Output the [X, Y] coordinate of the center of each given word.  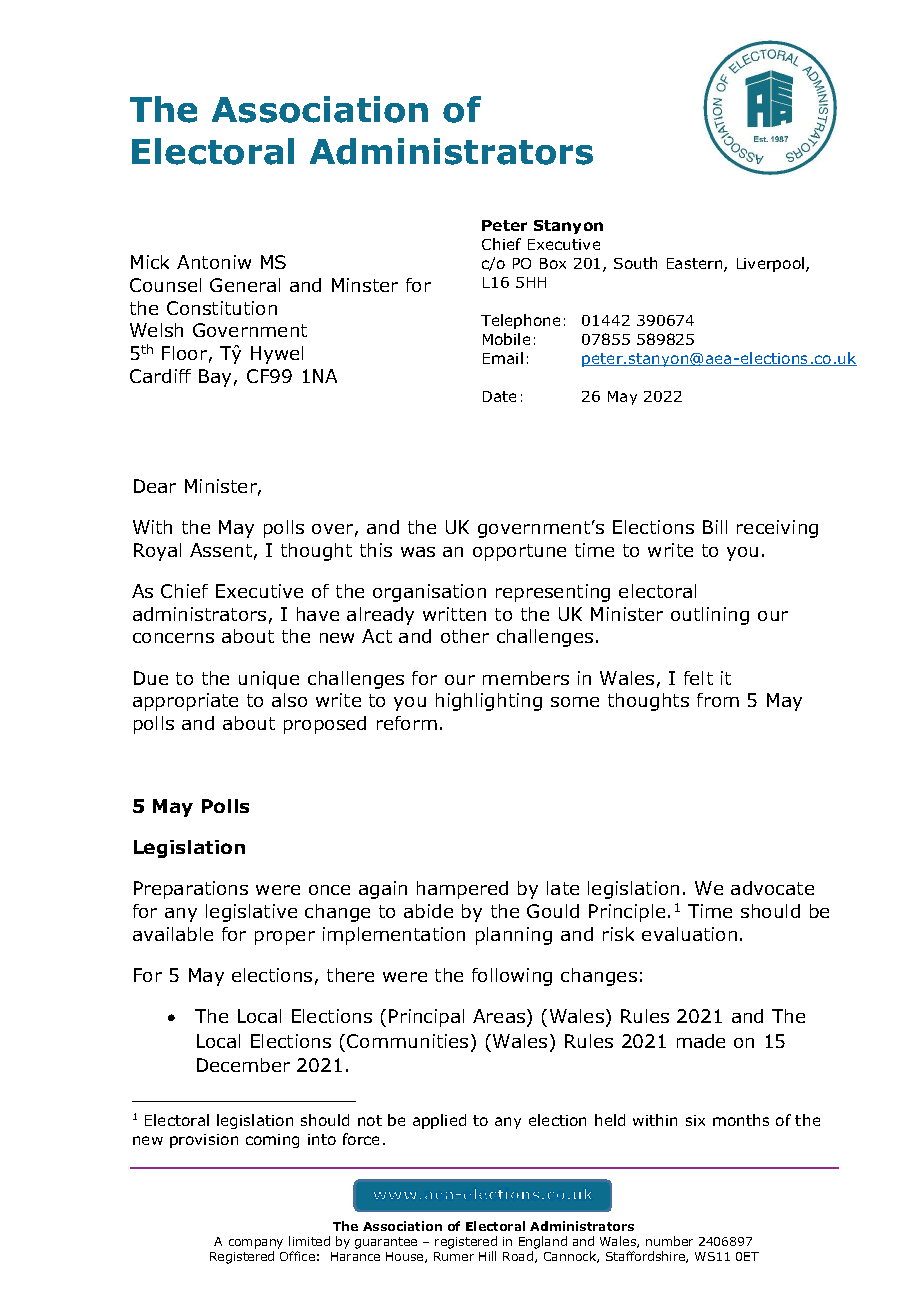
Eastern [696, 265]
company [256, 1244]
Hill [487, 1256]
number [669, 1241]
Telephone [520, 321]
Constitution [222, 308]
